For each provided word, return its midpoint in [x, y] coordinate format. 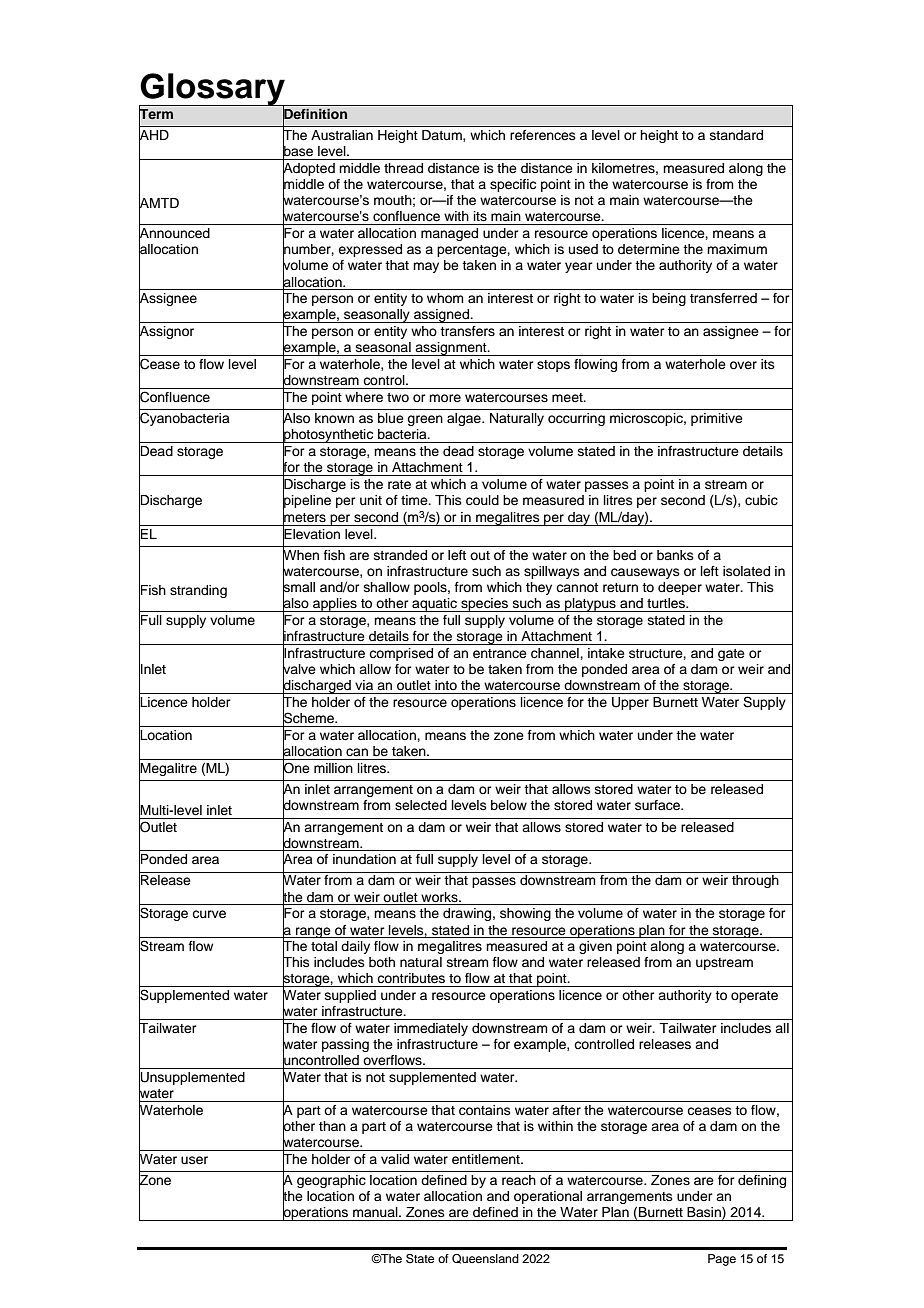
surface [659, 805]
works [440, 897]
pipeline [307, 502]
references [543, 135]
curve [209, 914]
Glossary [213, 90]
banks [675, 555]
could [482, 500]
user [194, 1160]
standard [736, 135]
